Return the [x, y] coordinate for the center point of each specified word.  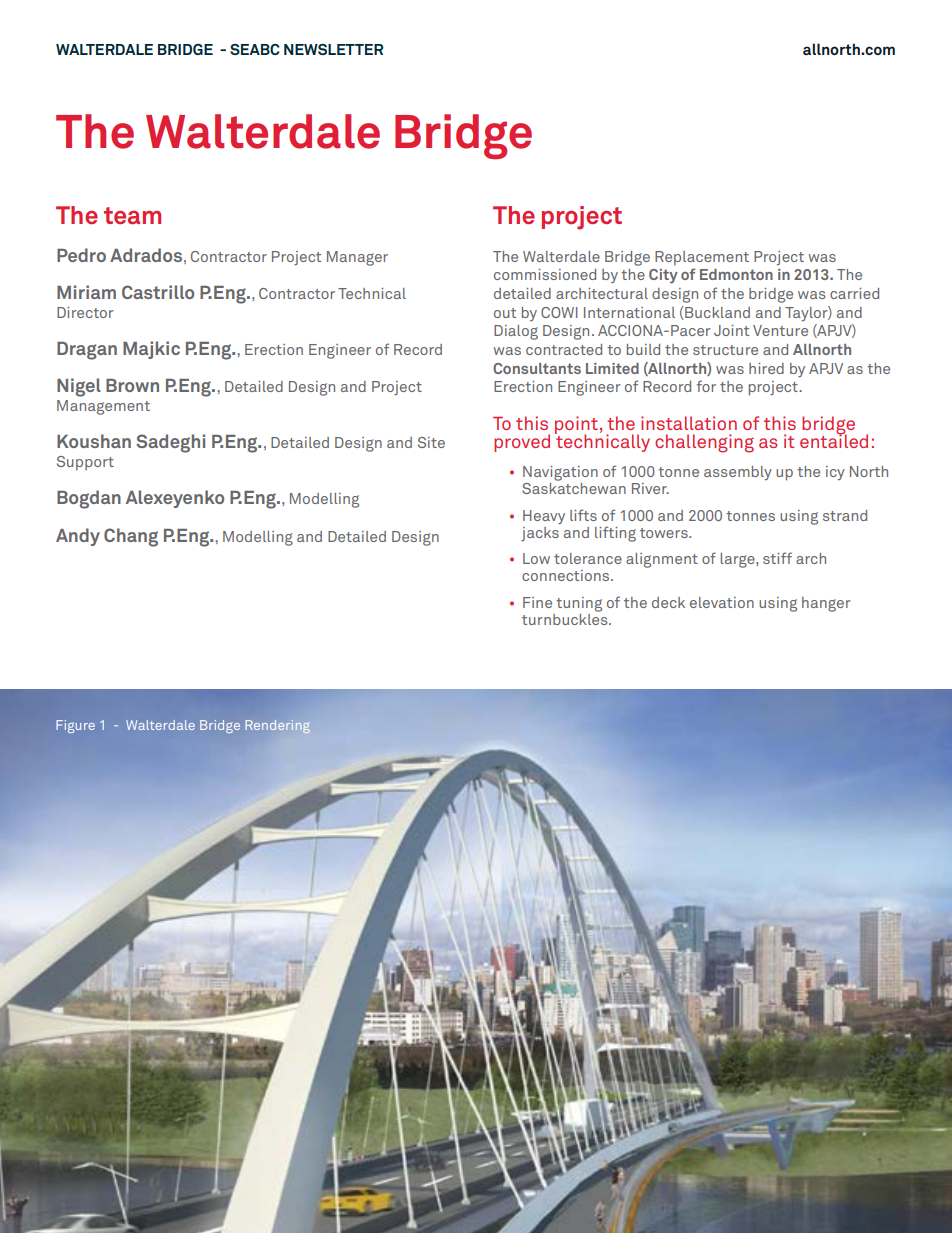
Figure [75, 726]
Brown [132, 385]
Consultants [537, 368]
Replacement [702, 258]
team [132, 216]
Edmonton [736, 274]
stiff [777, 558]
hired [766, 368]
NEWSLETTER [333, 49]
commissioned [545, 274]
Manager [357, 258]
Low [536, 558]
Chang [131, 537]
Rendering [278, 726]
